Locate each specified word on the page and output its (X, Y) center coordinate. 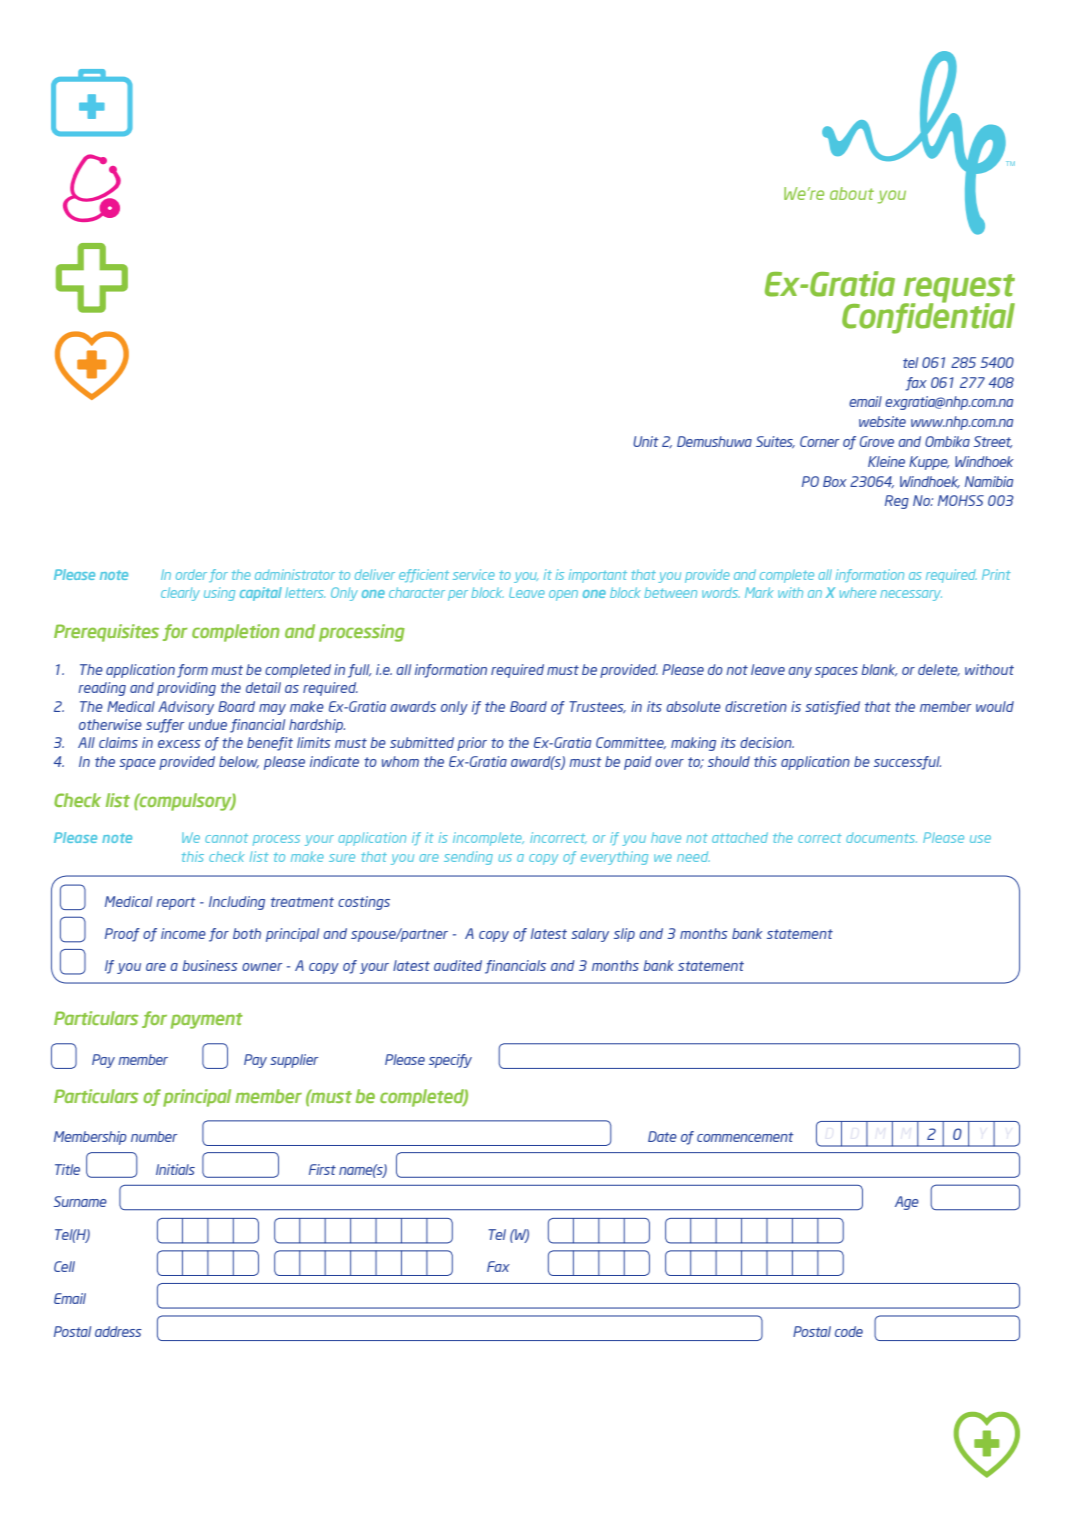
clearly (180, 594)
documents (881, 838)
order (191, 574)
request (958, 289)
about (852, 193)
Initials (175, 1169)
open (563, 595)
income (183, 933)
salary (590, 935)
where (858, 592)
